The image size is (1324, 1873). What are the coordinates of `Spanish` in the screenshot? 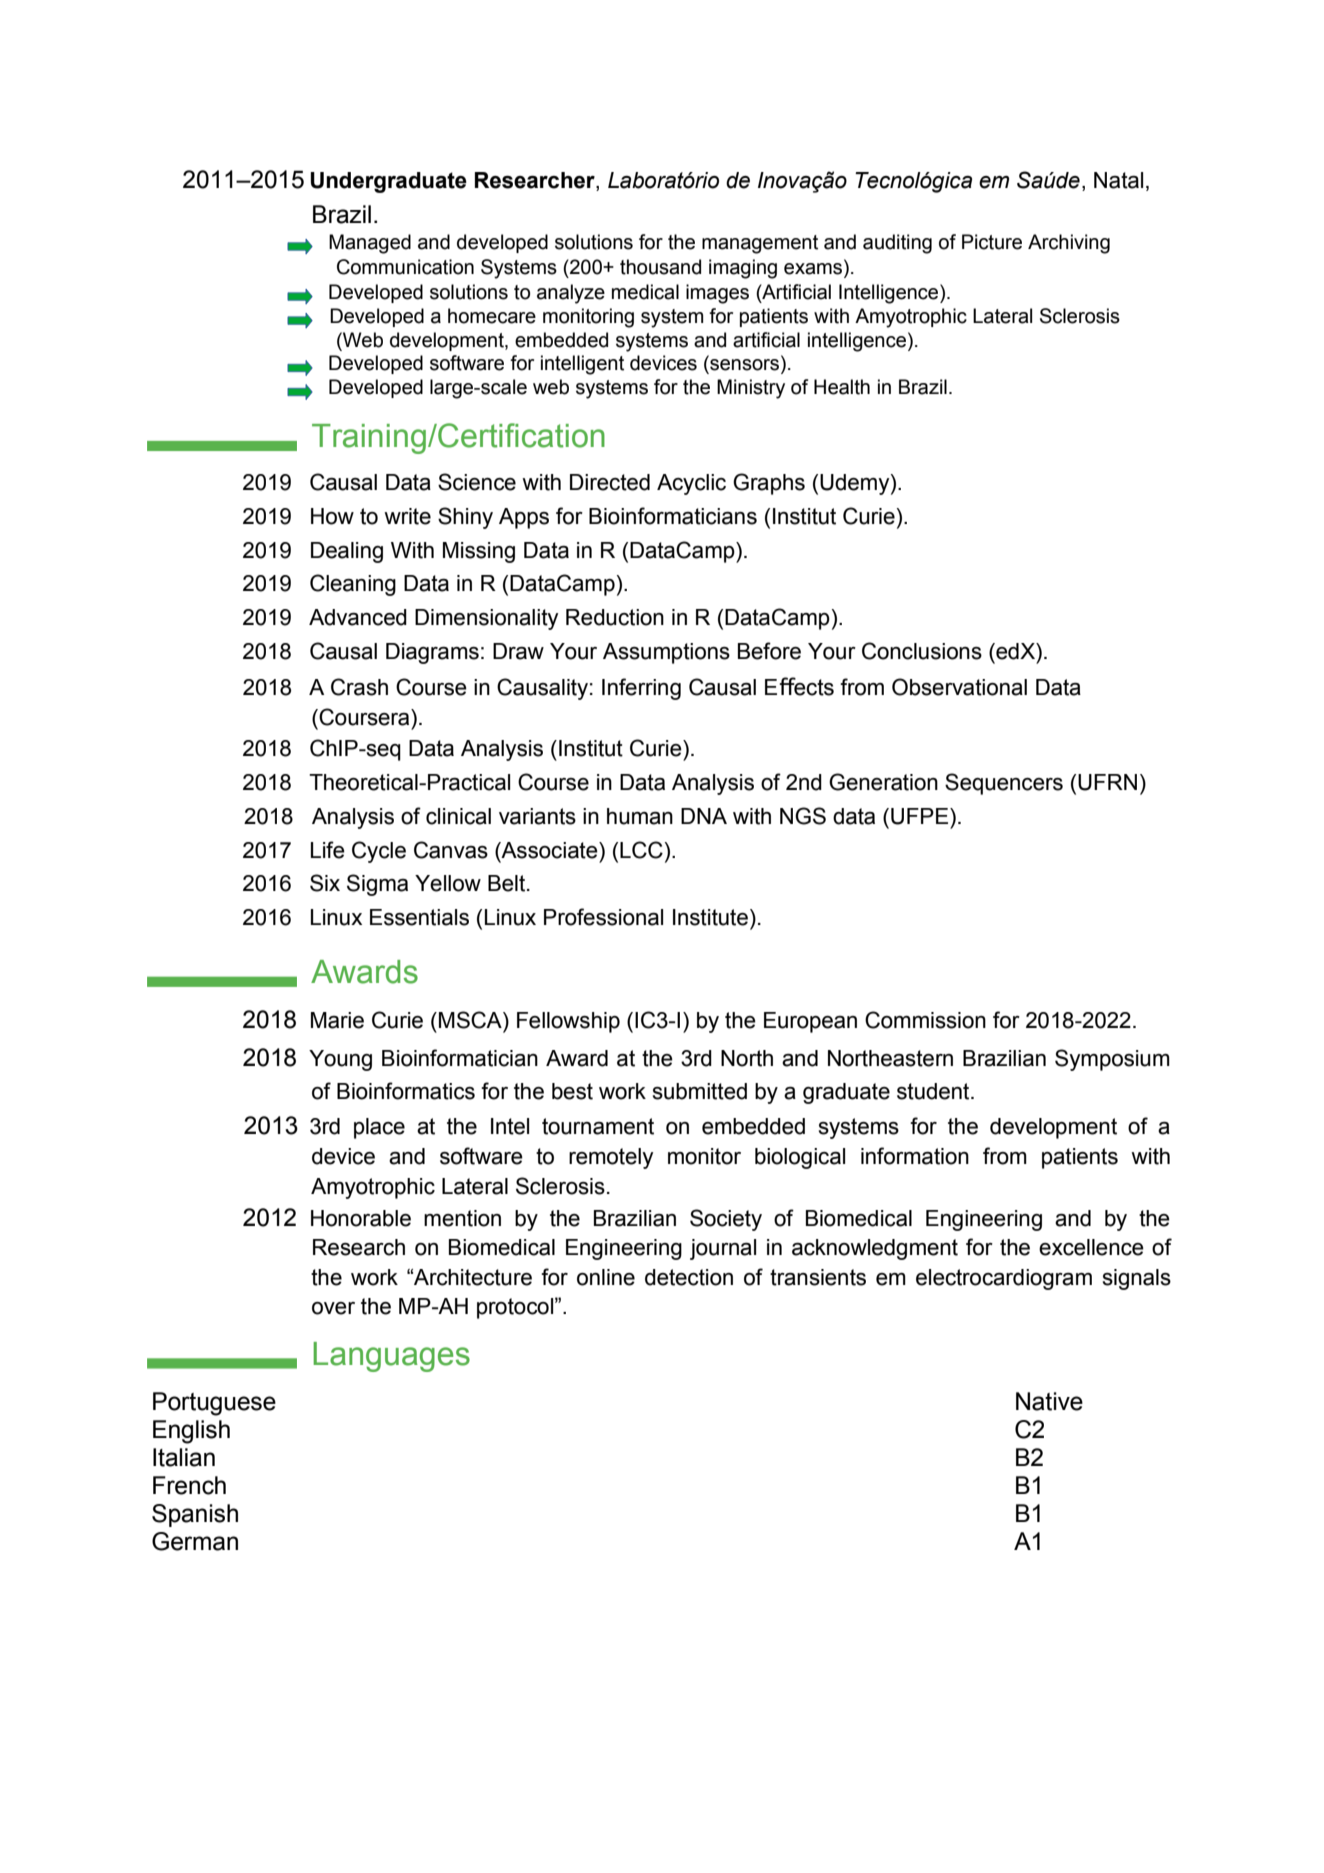 It's located at (195, 1515).
